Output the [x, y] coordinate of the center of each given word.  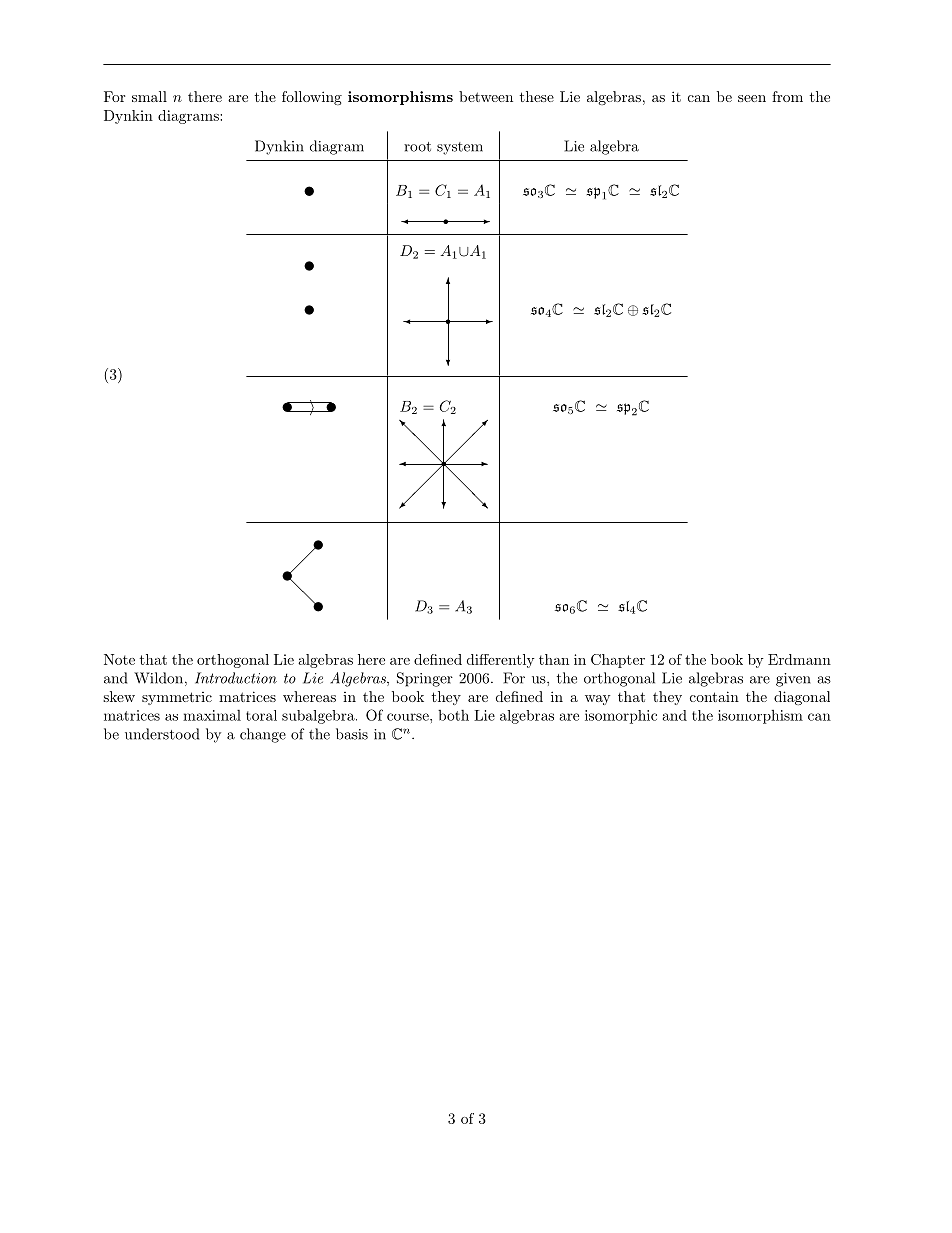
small [149, 96]
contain [714, 696]
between [486, 96]
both [453, 715]
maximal [212, 715]
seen [752, 98]
